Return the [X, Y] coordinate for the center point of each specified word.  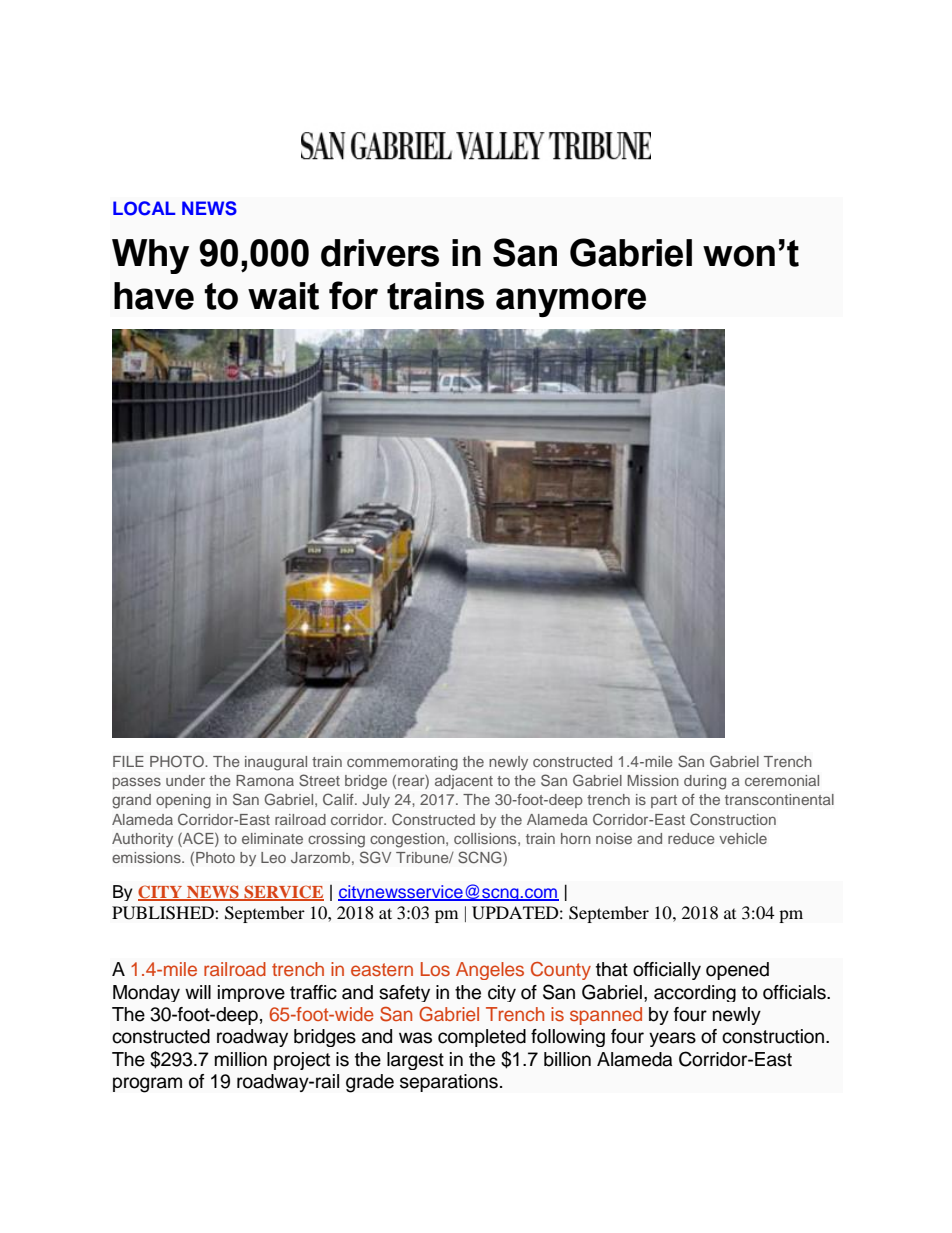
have [154, 296]
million [241, 1059]
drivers [380, 253]
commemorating [402, 763]
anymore [571, 302]
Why [150, 256]
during [705, 782]
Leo [273, 857]
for [353, 295]
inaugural [276, 763]
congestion [408, 840]
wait [283, 296]
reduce [691, 838]
